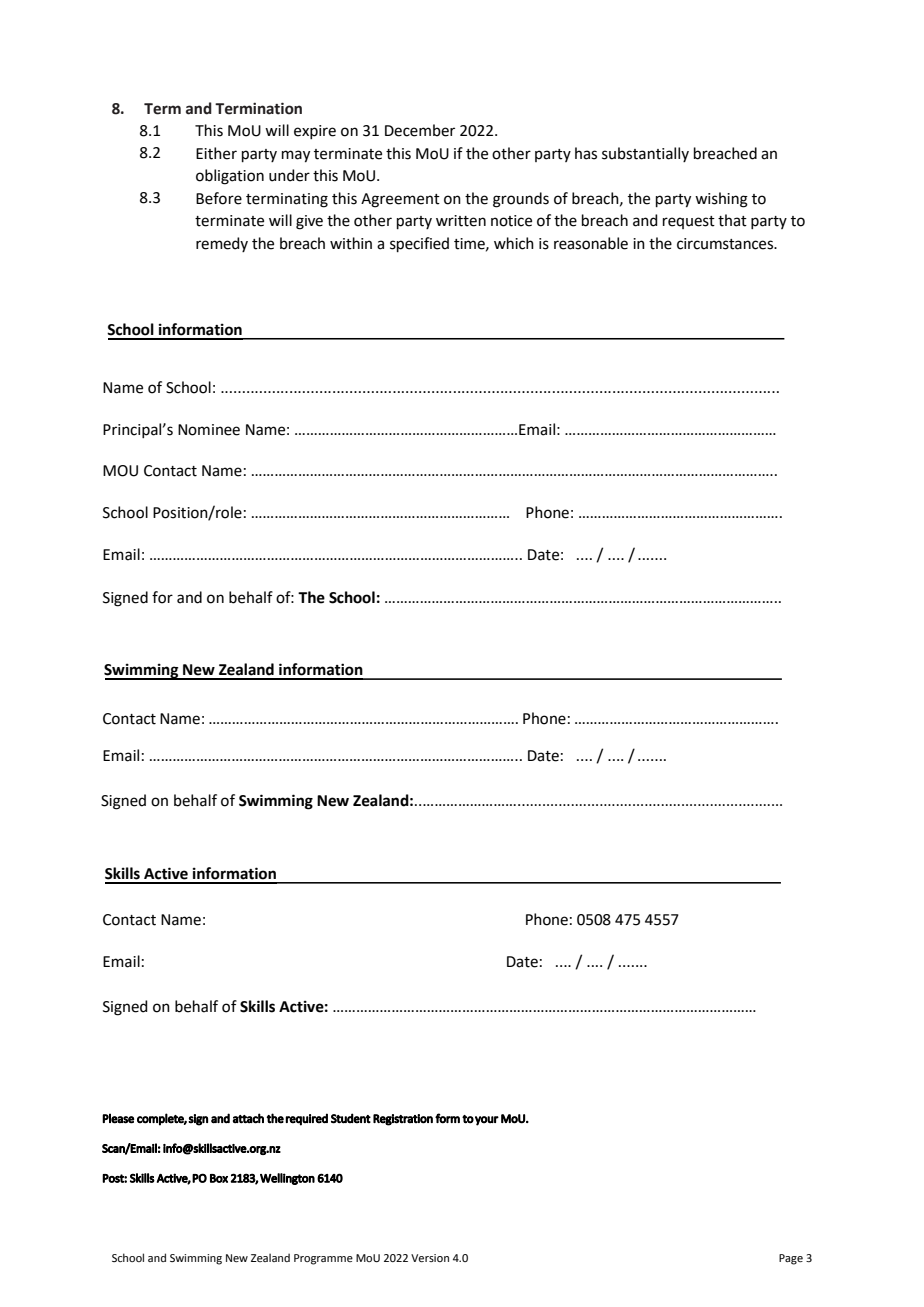  What do you see at coordinates (209, 430) in the document?
I see `Nominee` at bounding box center [209, 430].
